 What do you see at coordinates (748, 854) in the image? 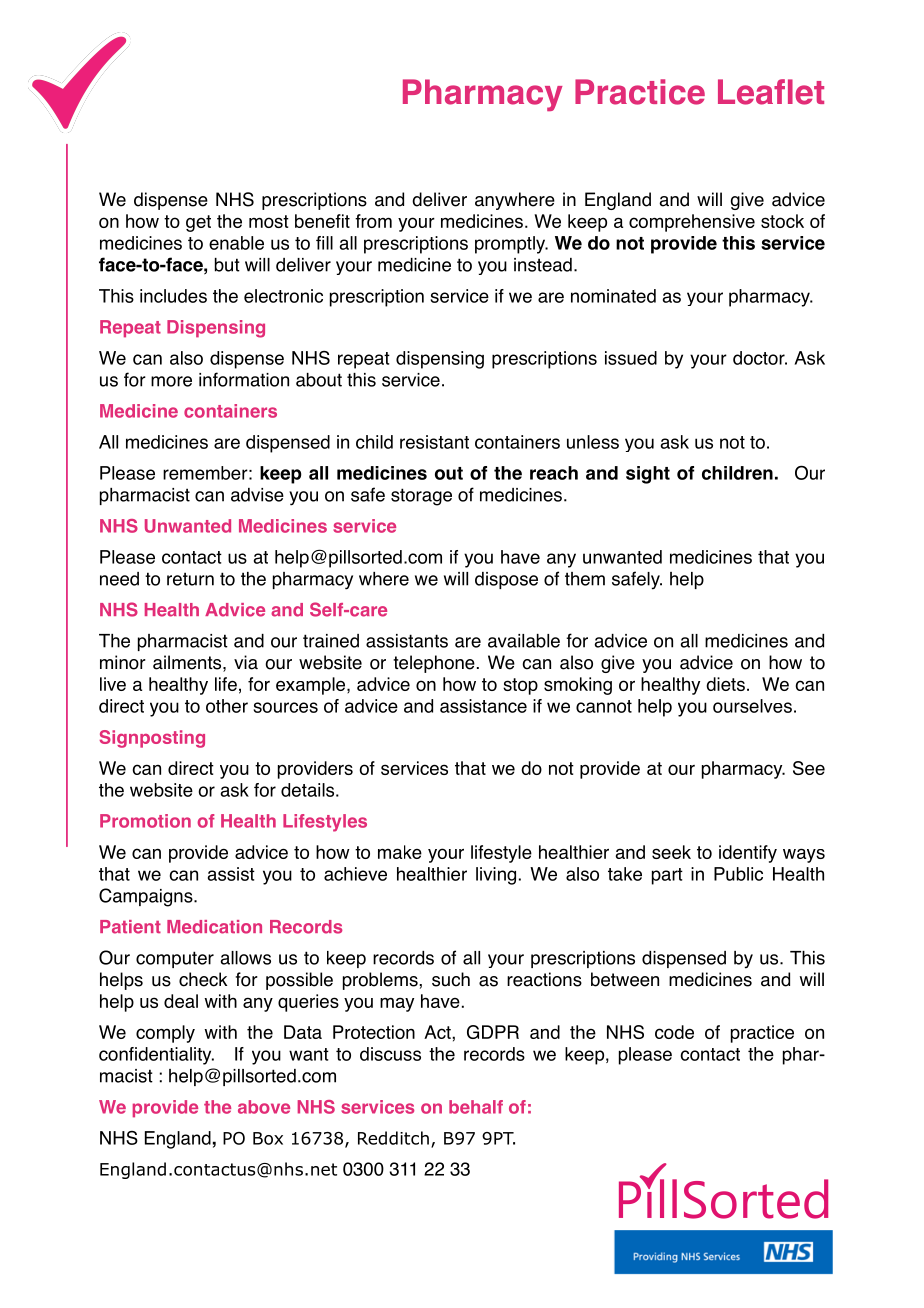
I see `identify` at bounding box center [748, 854].
